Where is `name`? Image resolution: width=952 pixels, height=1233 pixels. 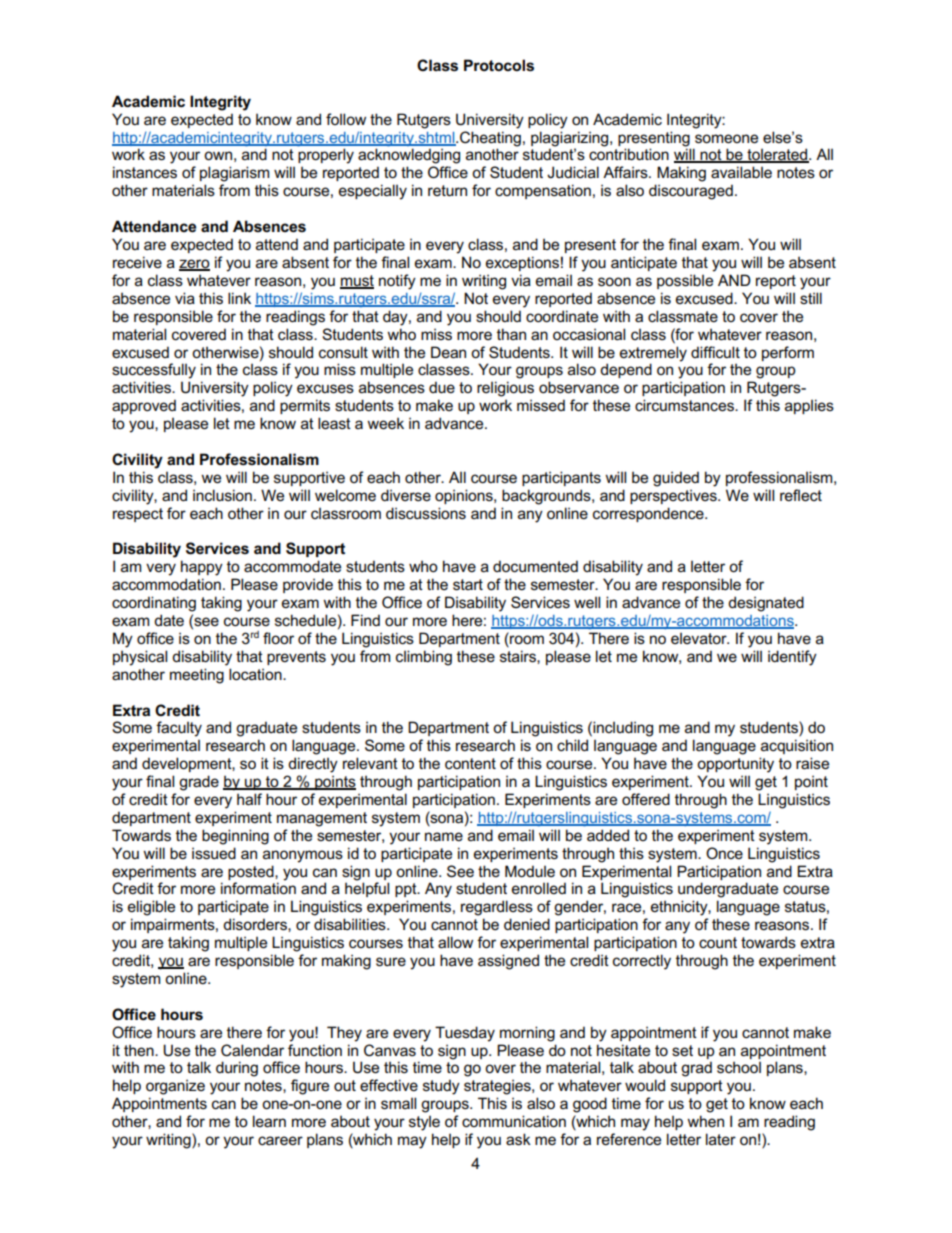
name is located at coordinates (444, 836).
